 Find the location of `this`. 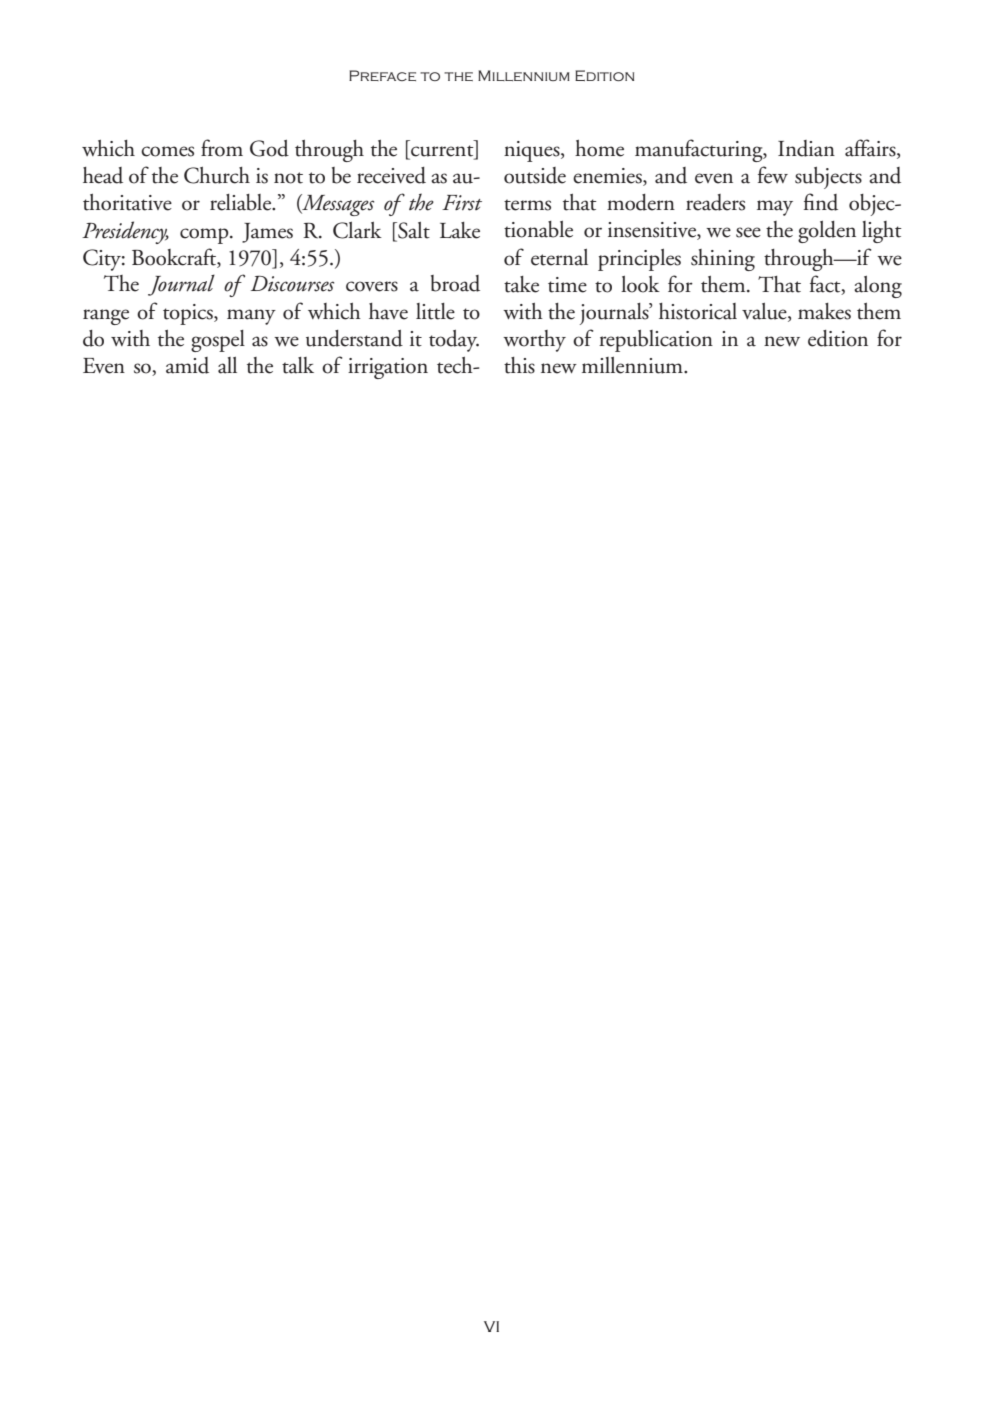

this is located at coordinates (519, 365).
